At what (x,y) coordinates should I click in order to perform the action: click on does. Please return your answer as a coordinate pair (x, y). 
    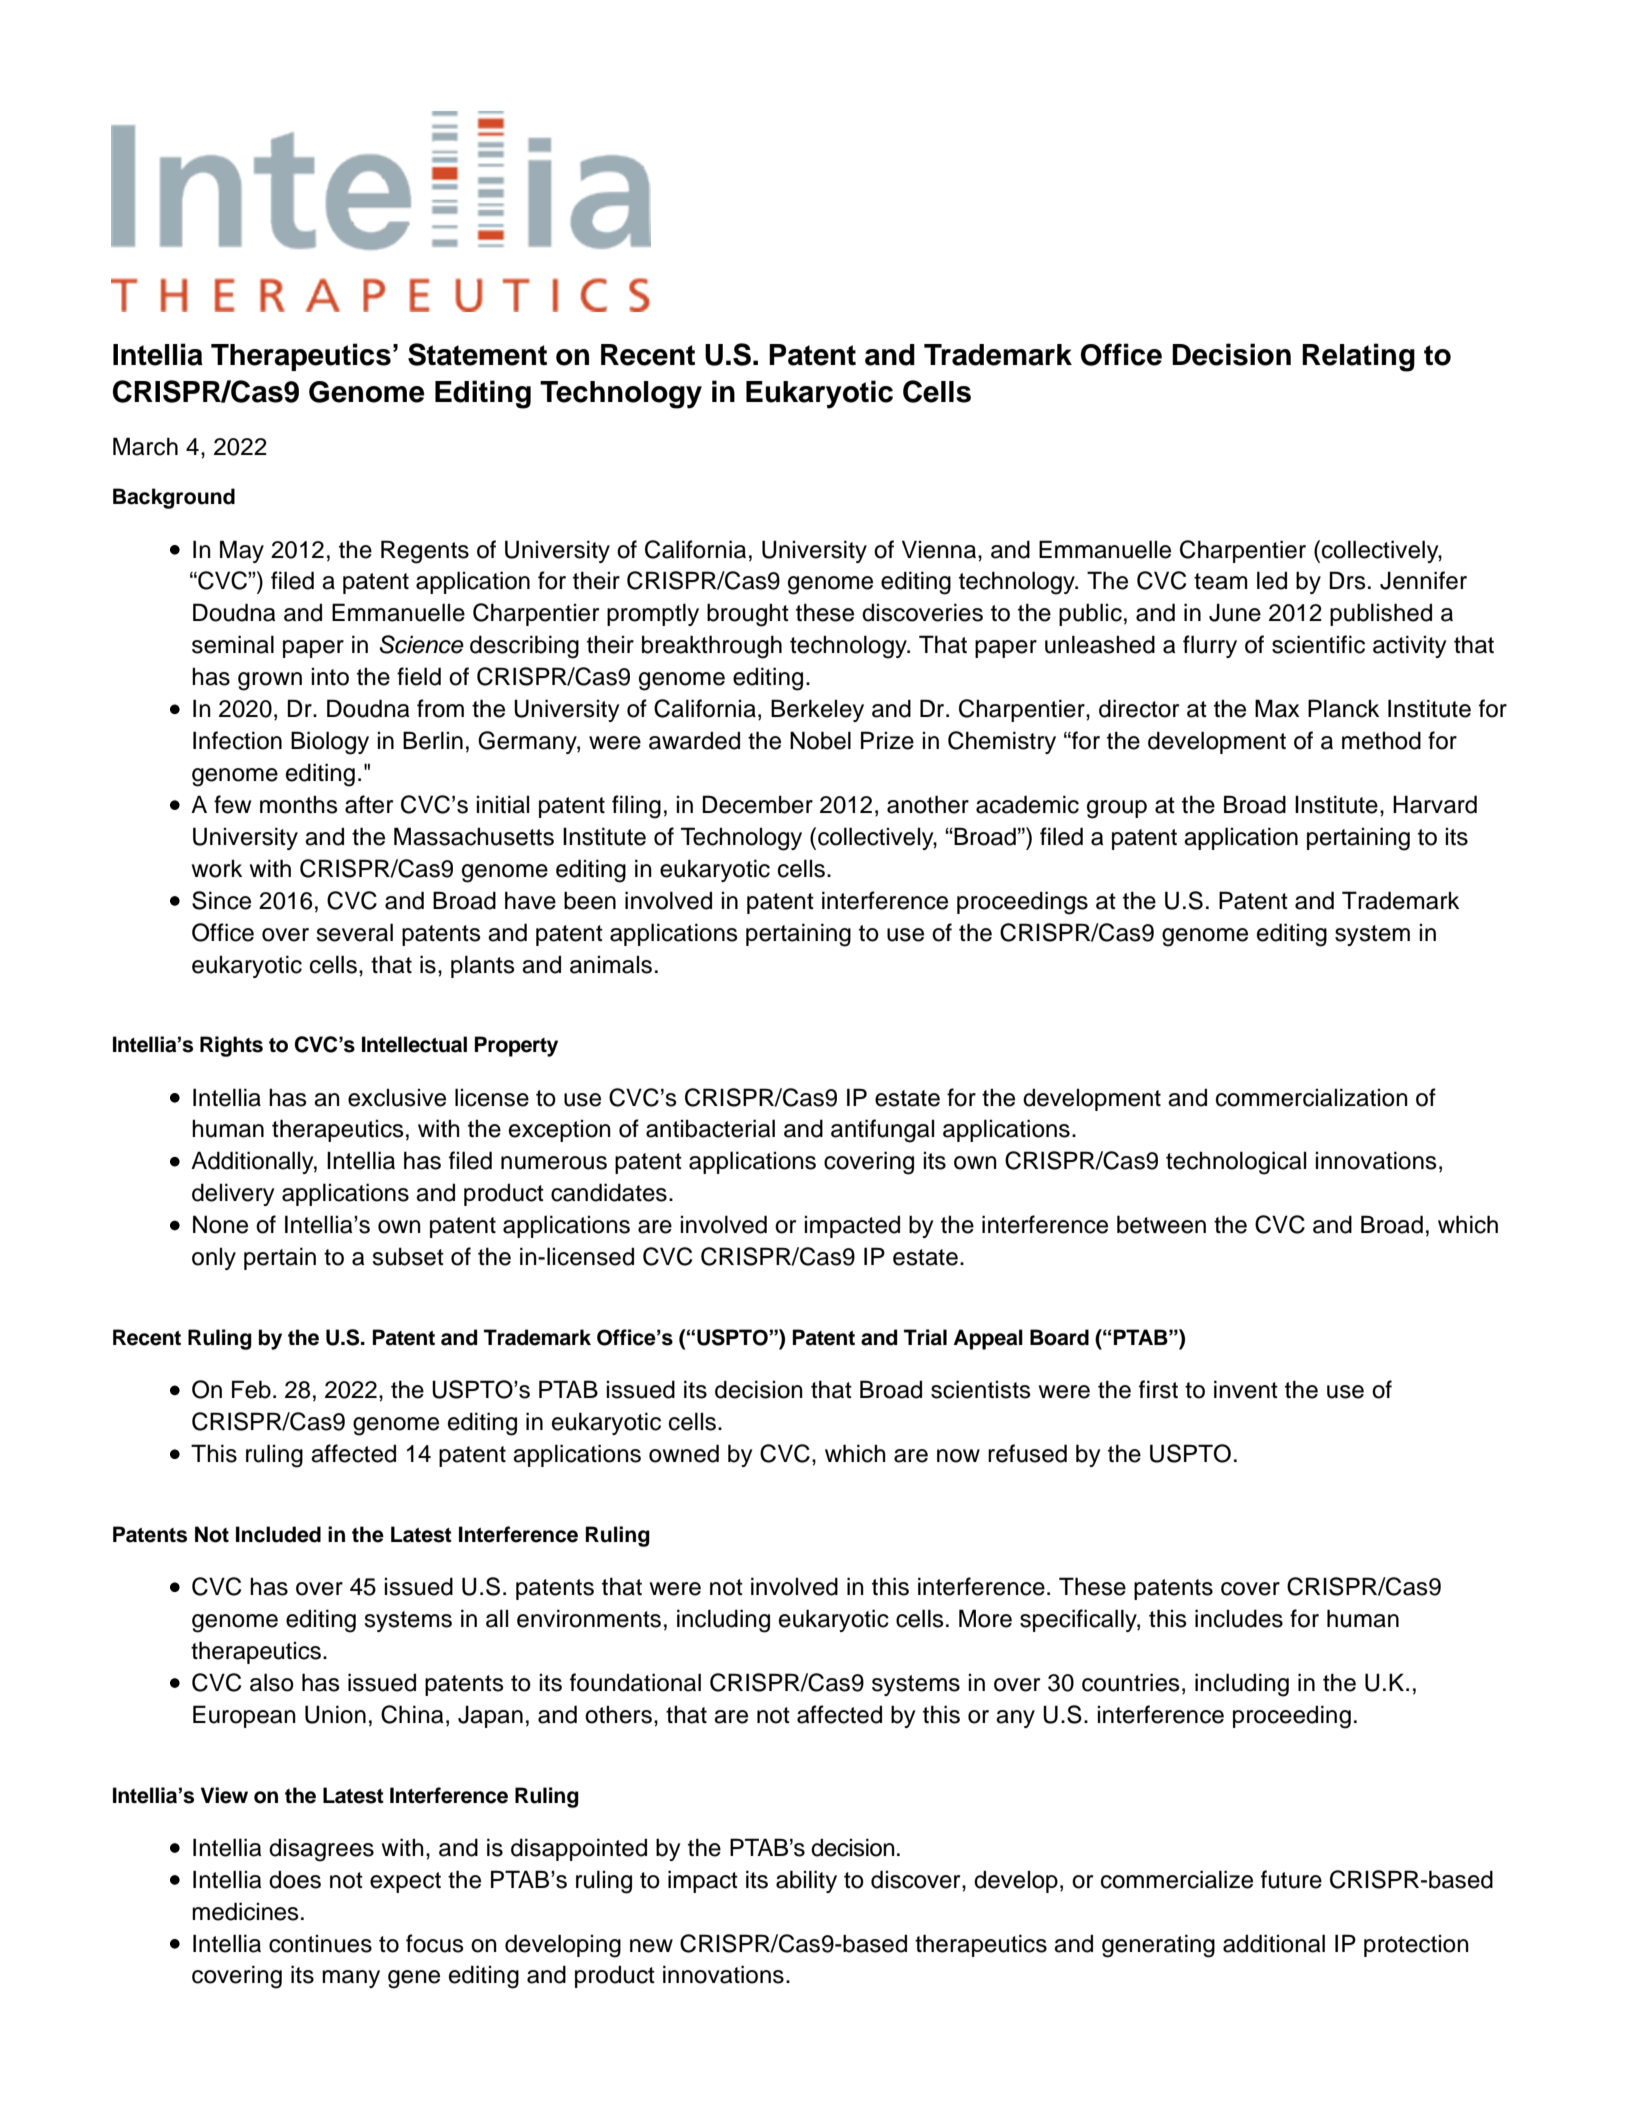
    Looking at the image, I should click on (295, 1879).
